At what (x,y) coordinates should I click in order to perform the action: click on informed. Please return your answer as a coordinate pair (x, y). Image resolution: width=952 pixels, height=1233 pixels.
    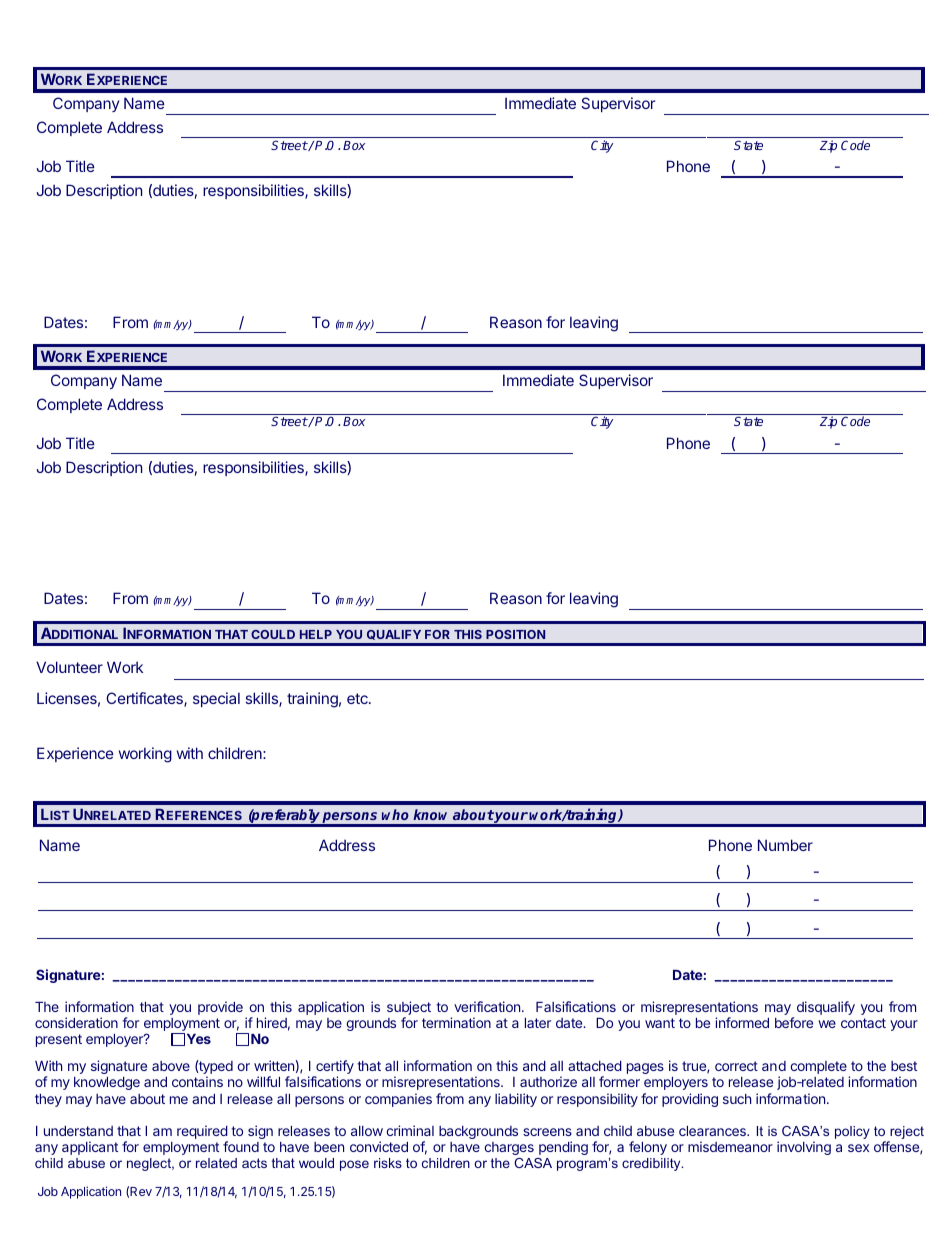
    Looking at the image, I should click on (742, 1022).
